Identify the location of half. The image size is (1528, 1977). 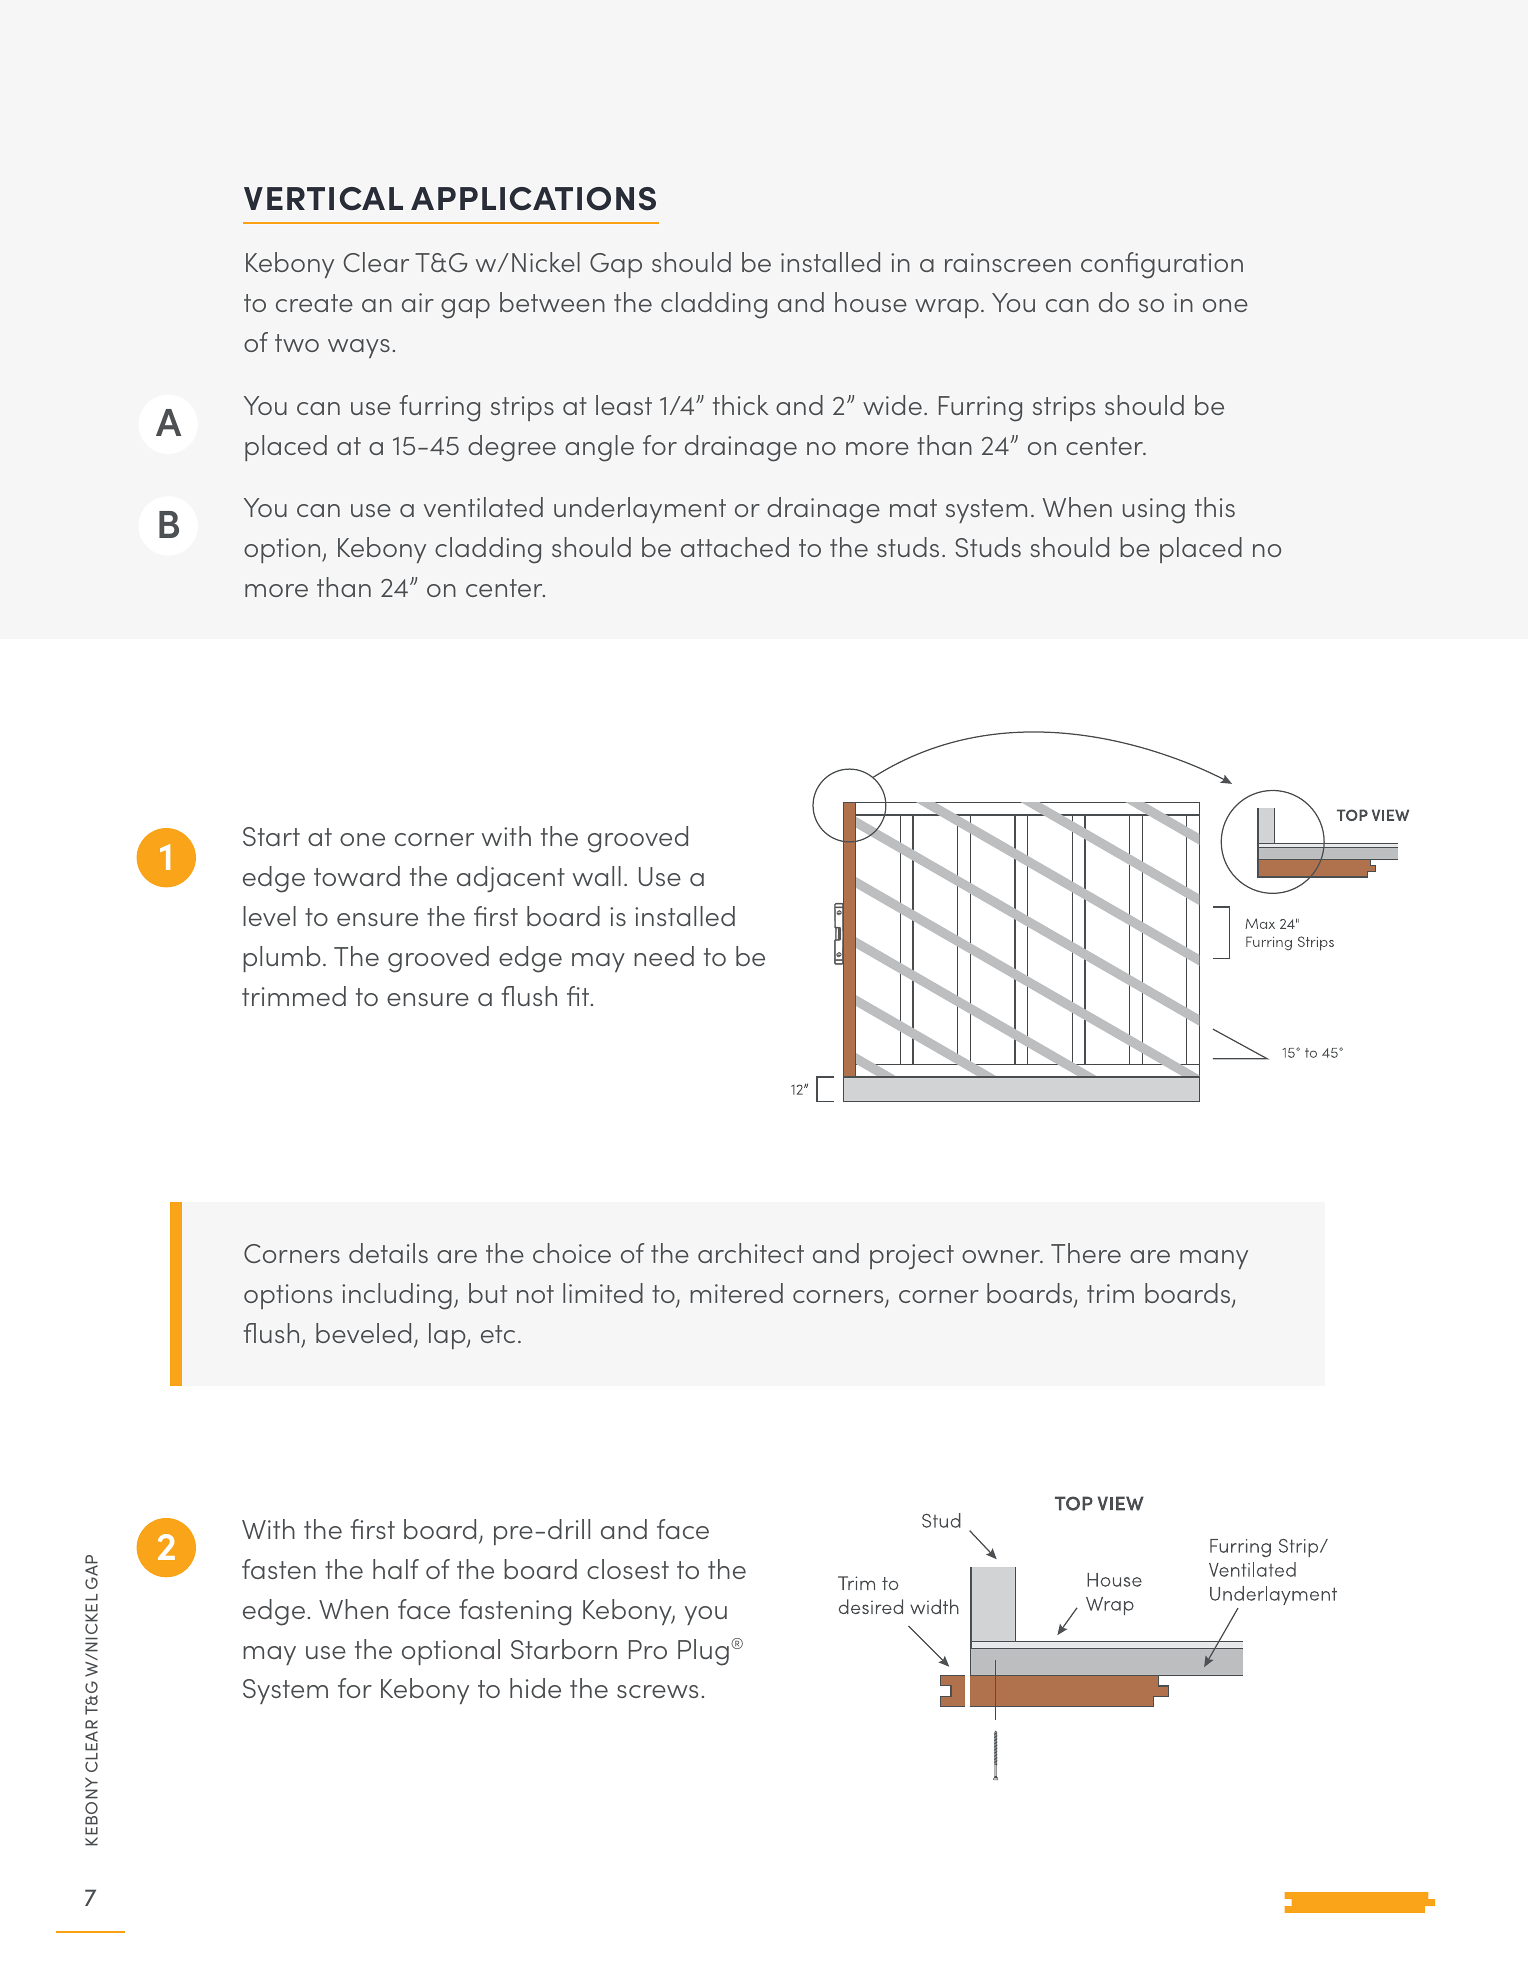
(396, 1569).
